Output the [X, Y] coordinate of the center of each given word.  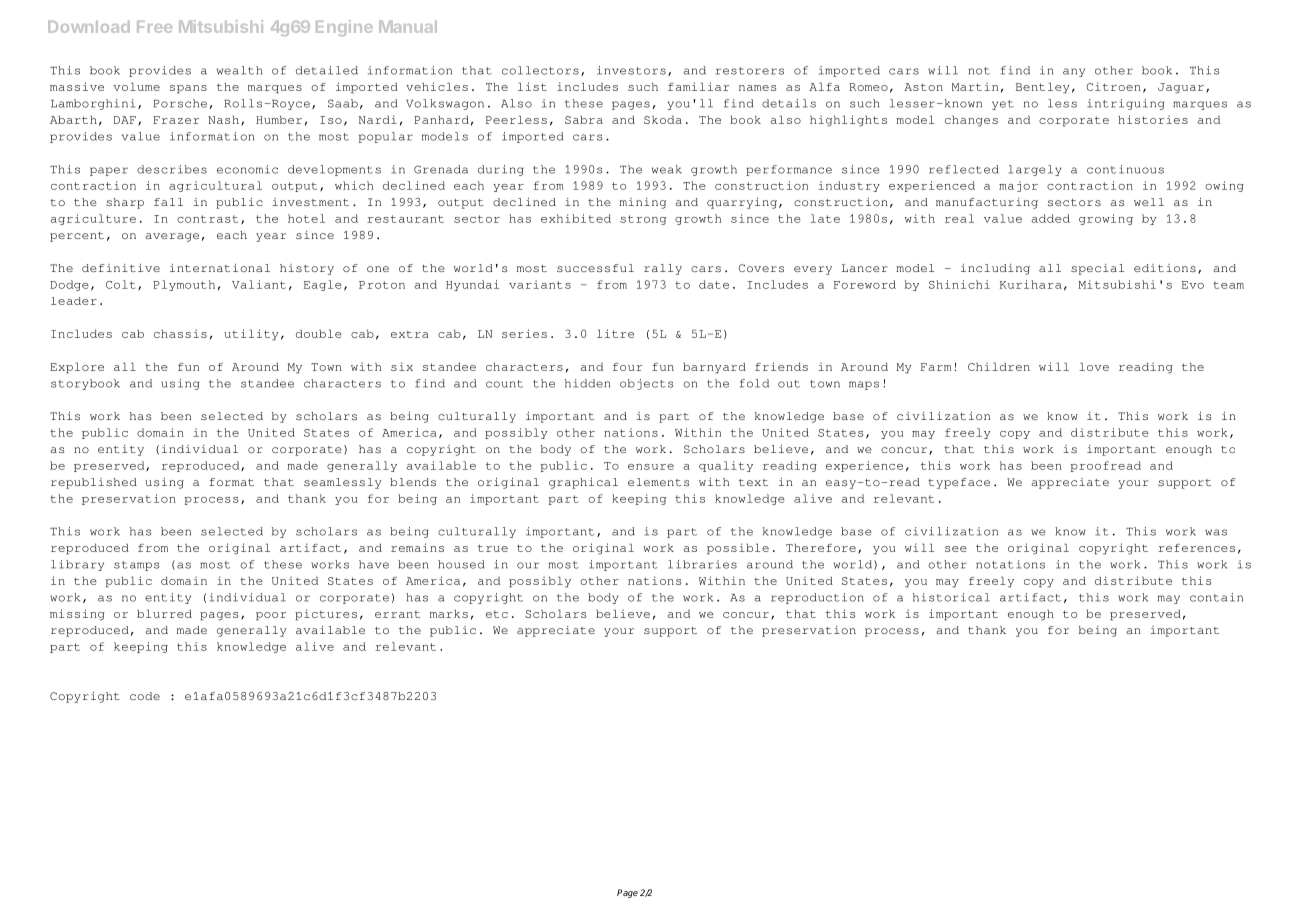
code [145, 696]
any [1074, 72]
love [1094, 366]
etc [497, 614]
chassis [180, 333]
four [627, 367]
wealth [239, 70]
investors [631, 70]
